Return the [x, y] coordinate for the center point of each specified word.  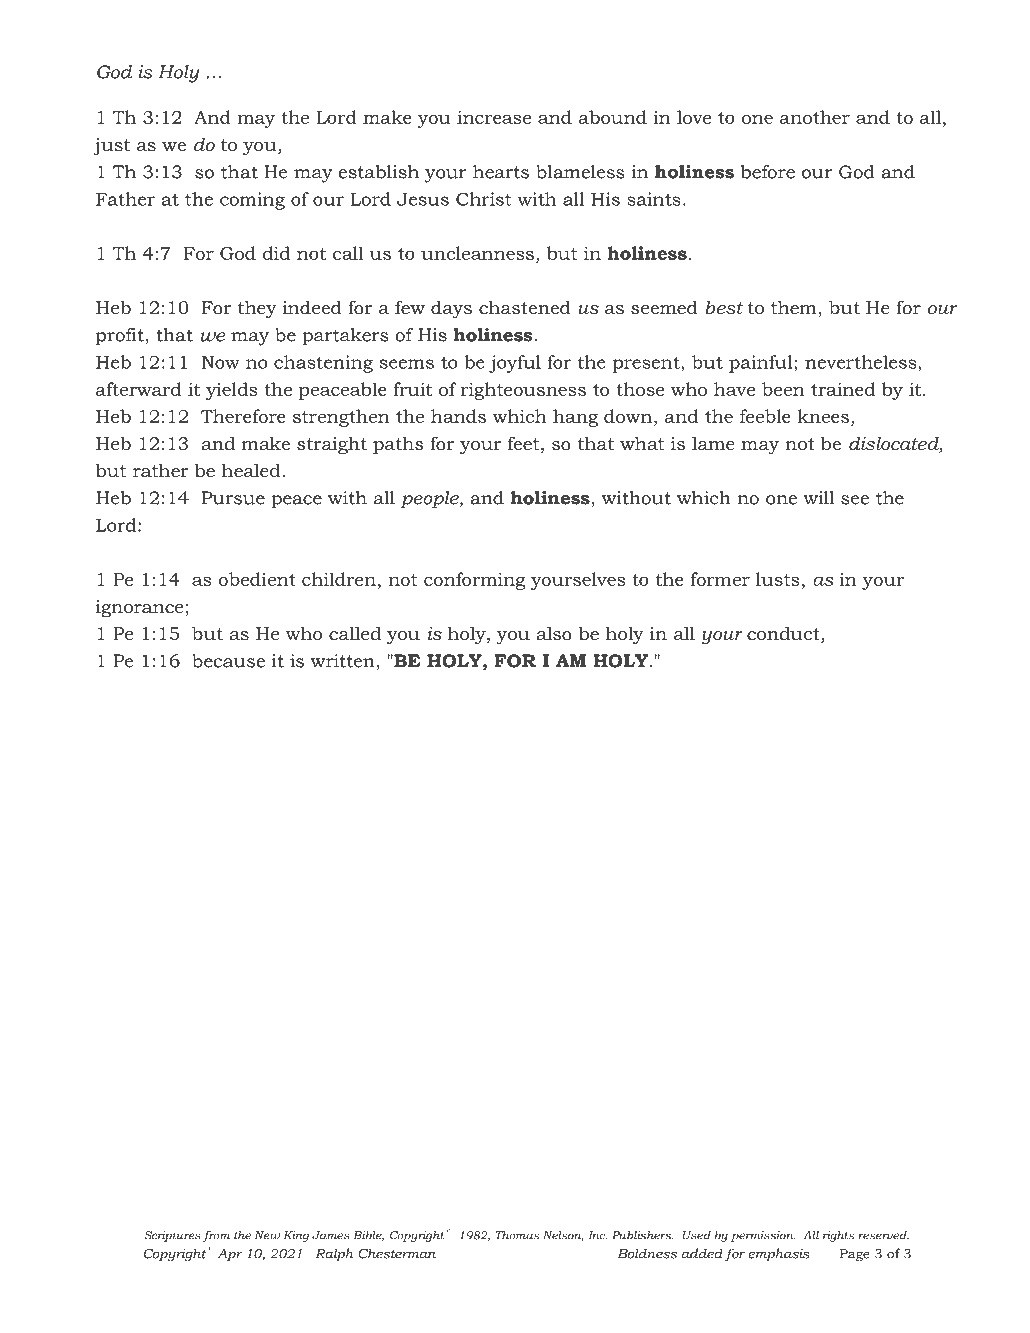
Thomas [517, 1235]
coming [252, 201]
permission [763, 1236]
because [228, 661]
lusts [778, 579]
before [768, 172]
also [554, 633]
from [216, 1236]
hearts [501, 172]
